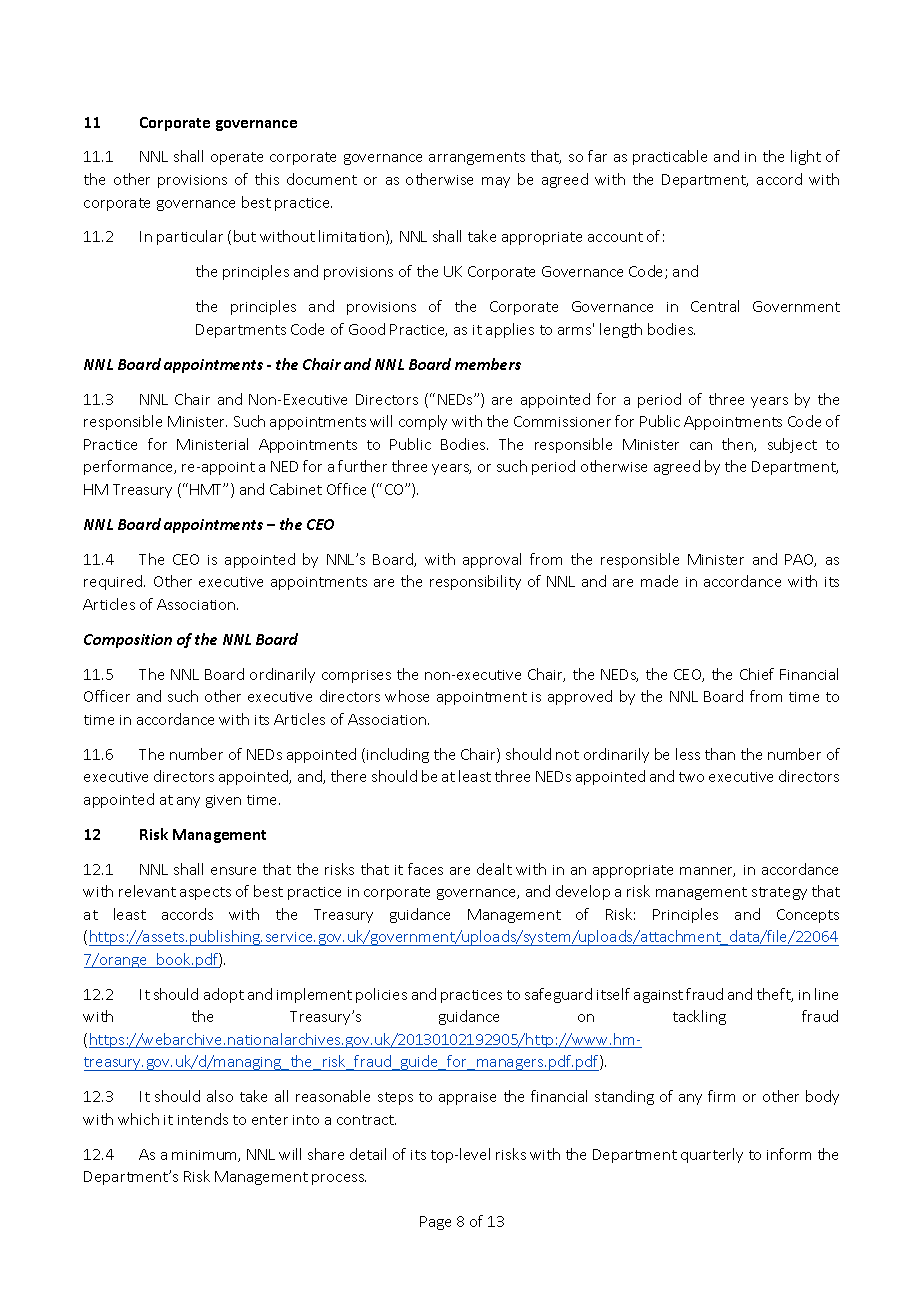 This image has width=924, height=1308. I want to click on intends, so click(203, 1119).
